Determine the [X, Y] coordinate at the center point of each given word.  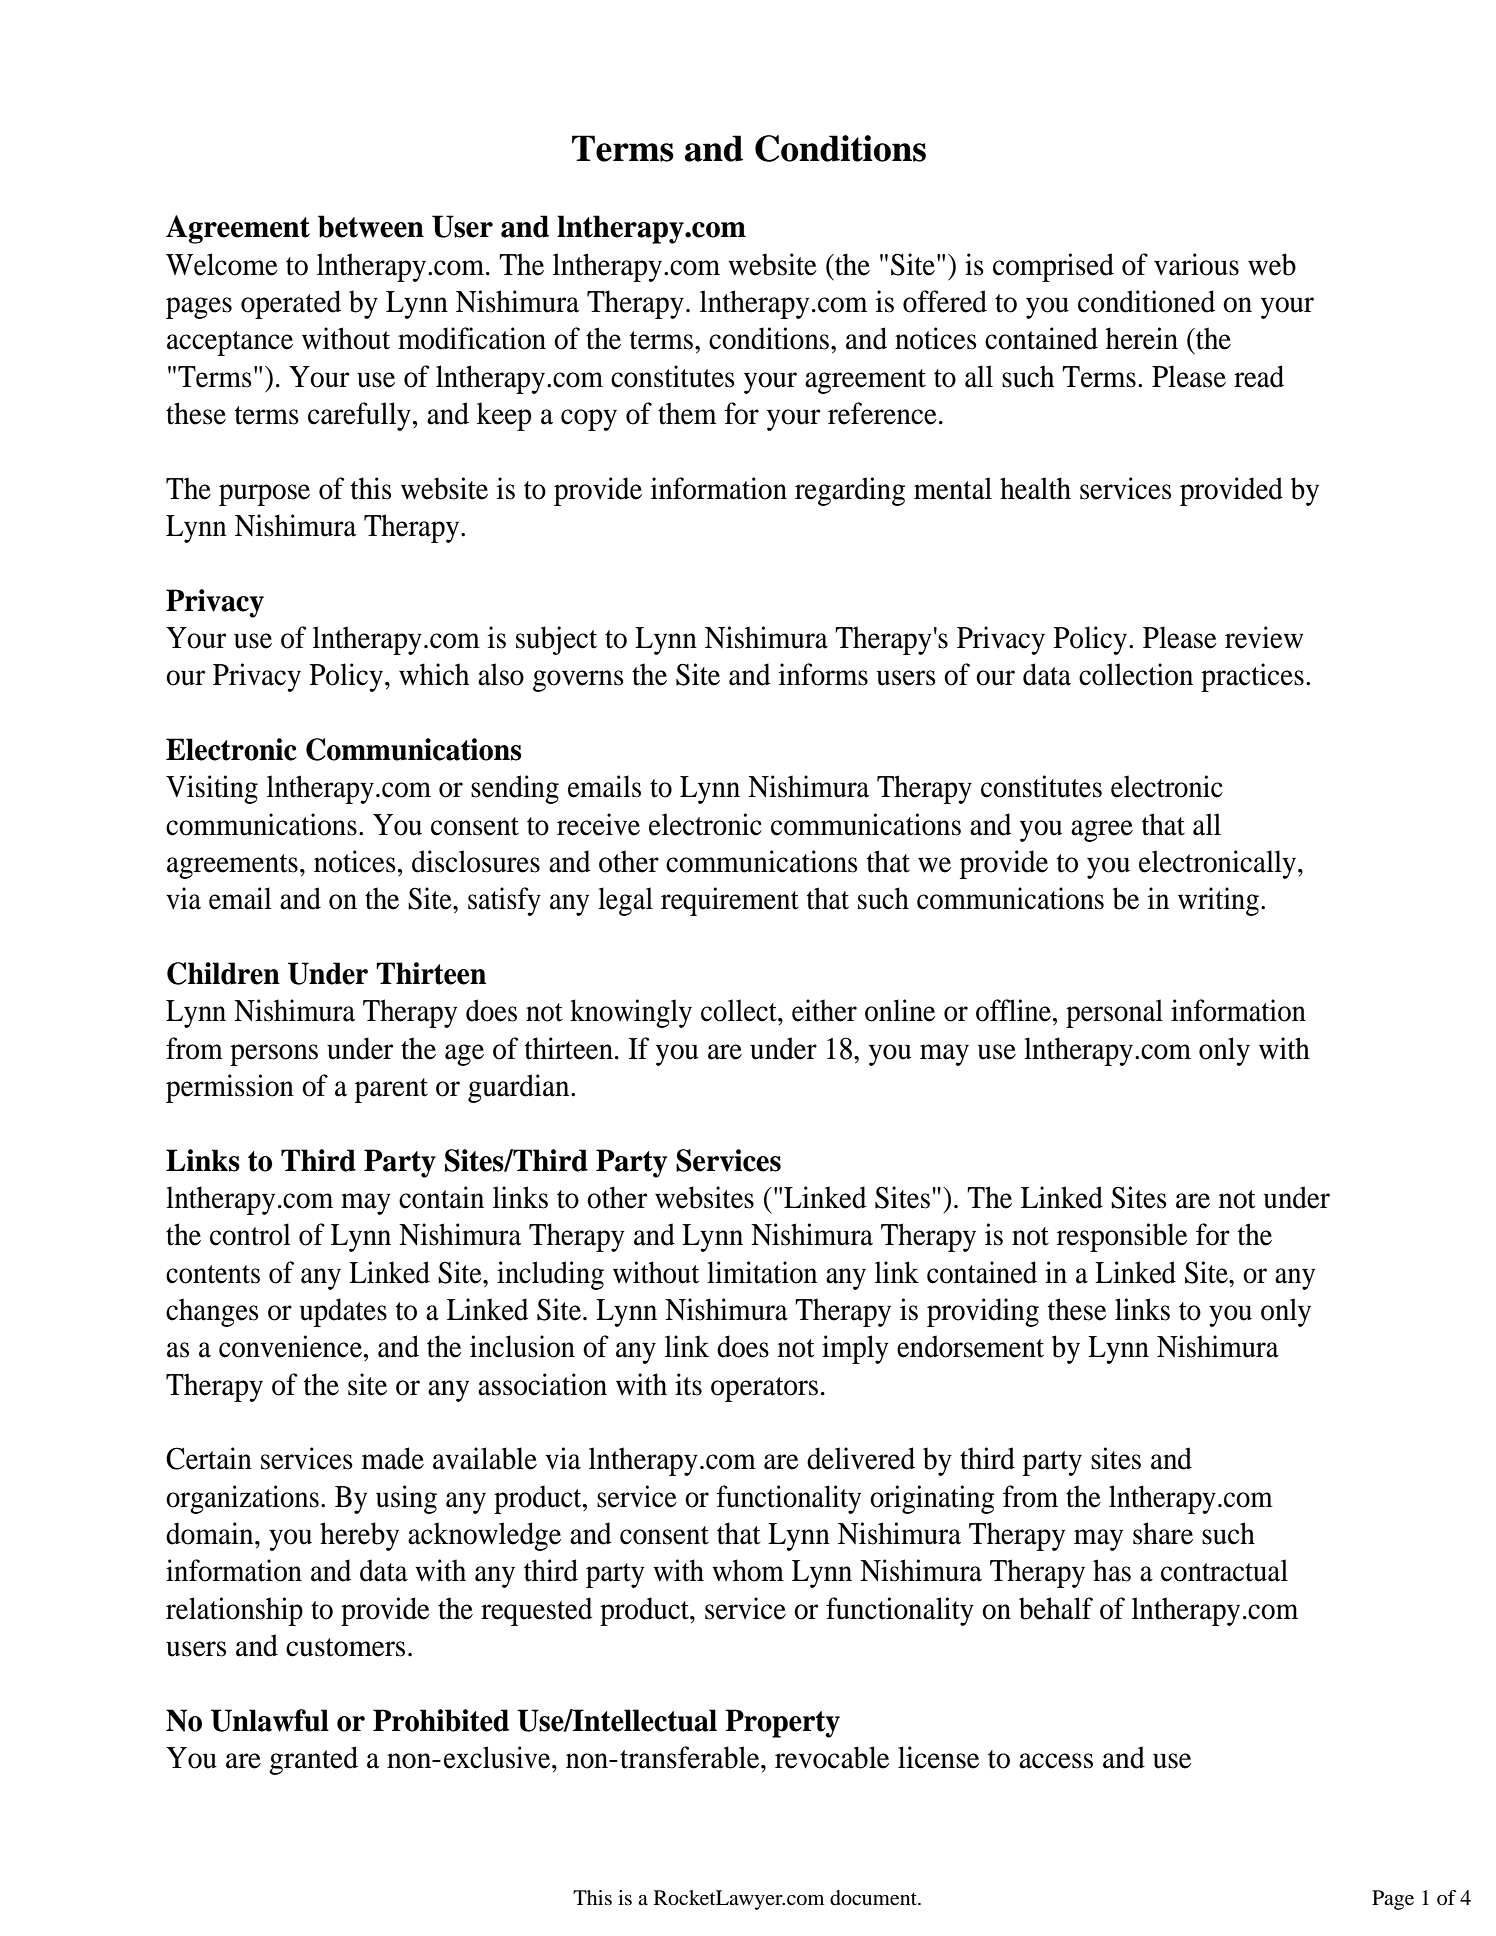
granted [313, 1760]
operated [291, 304]
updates [343, 1312]
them [687, 413]
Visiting [212, 789]
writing [1218, 901]
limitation [762, 1272]
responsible [1122, 1237]
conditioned [1146, 301]
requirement [730, 901]
